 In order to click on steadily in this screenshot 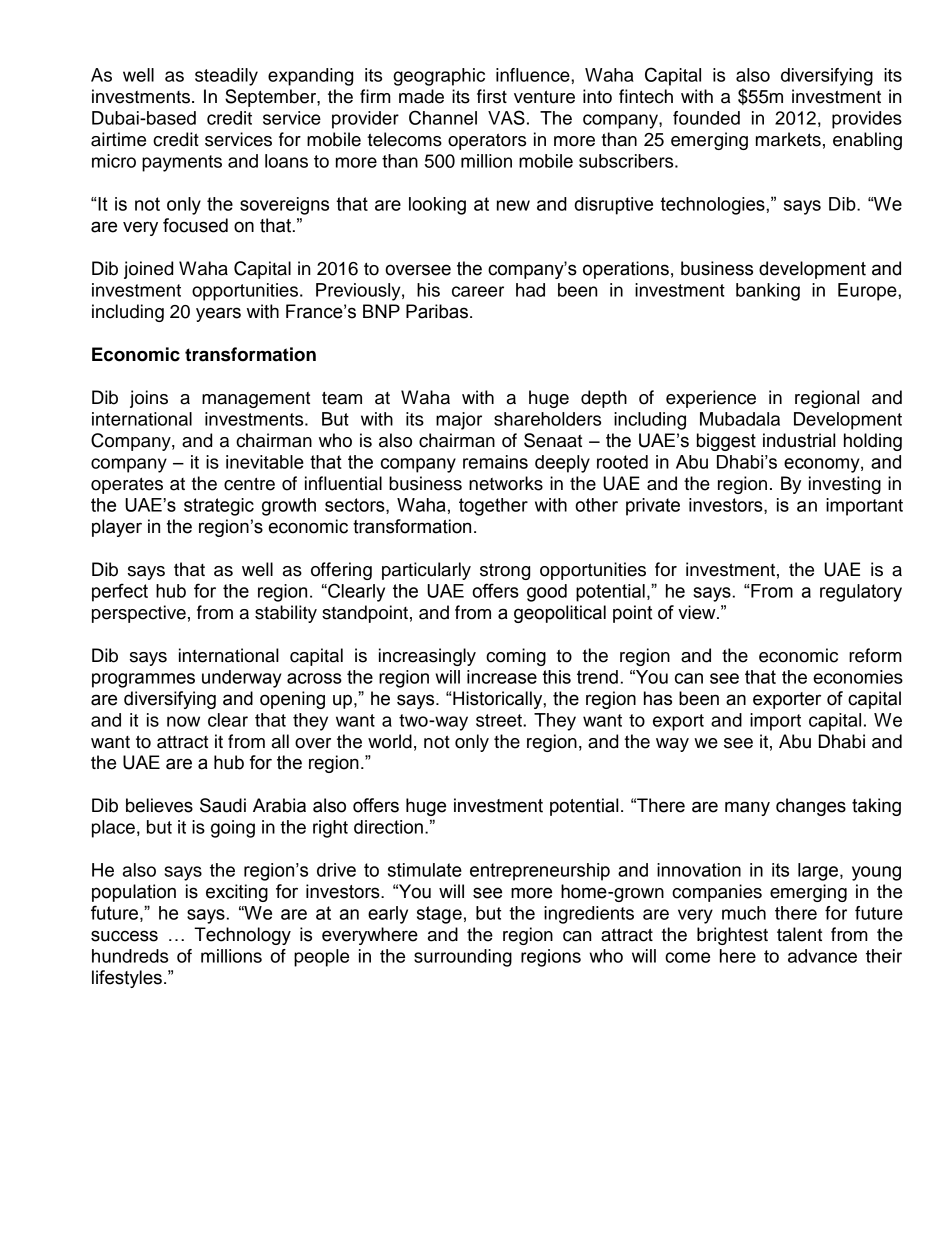, I will do `click(226, 77)`.
